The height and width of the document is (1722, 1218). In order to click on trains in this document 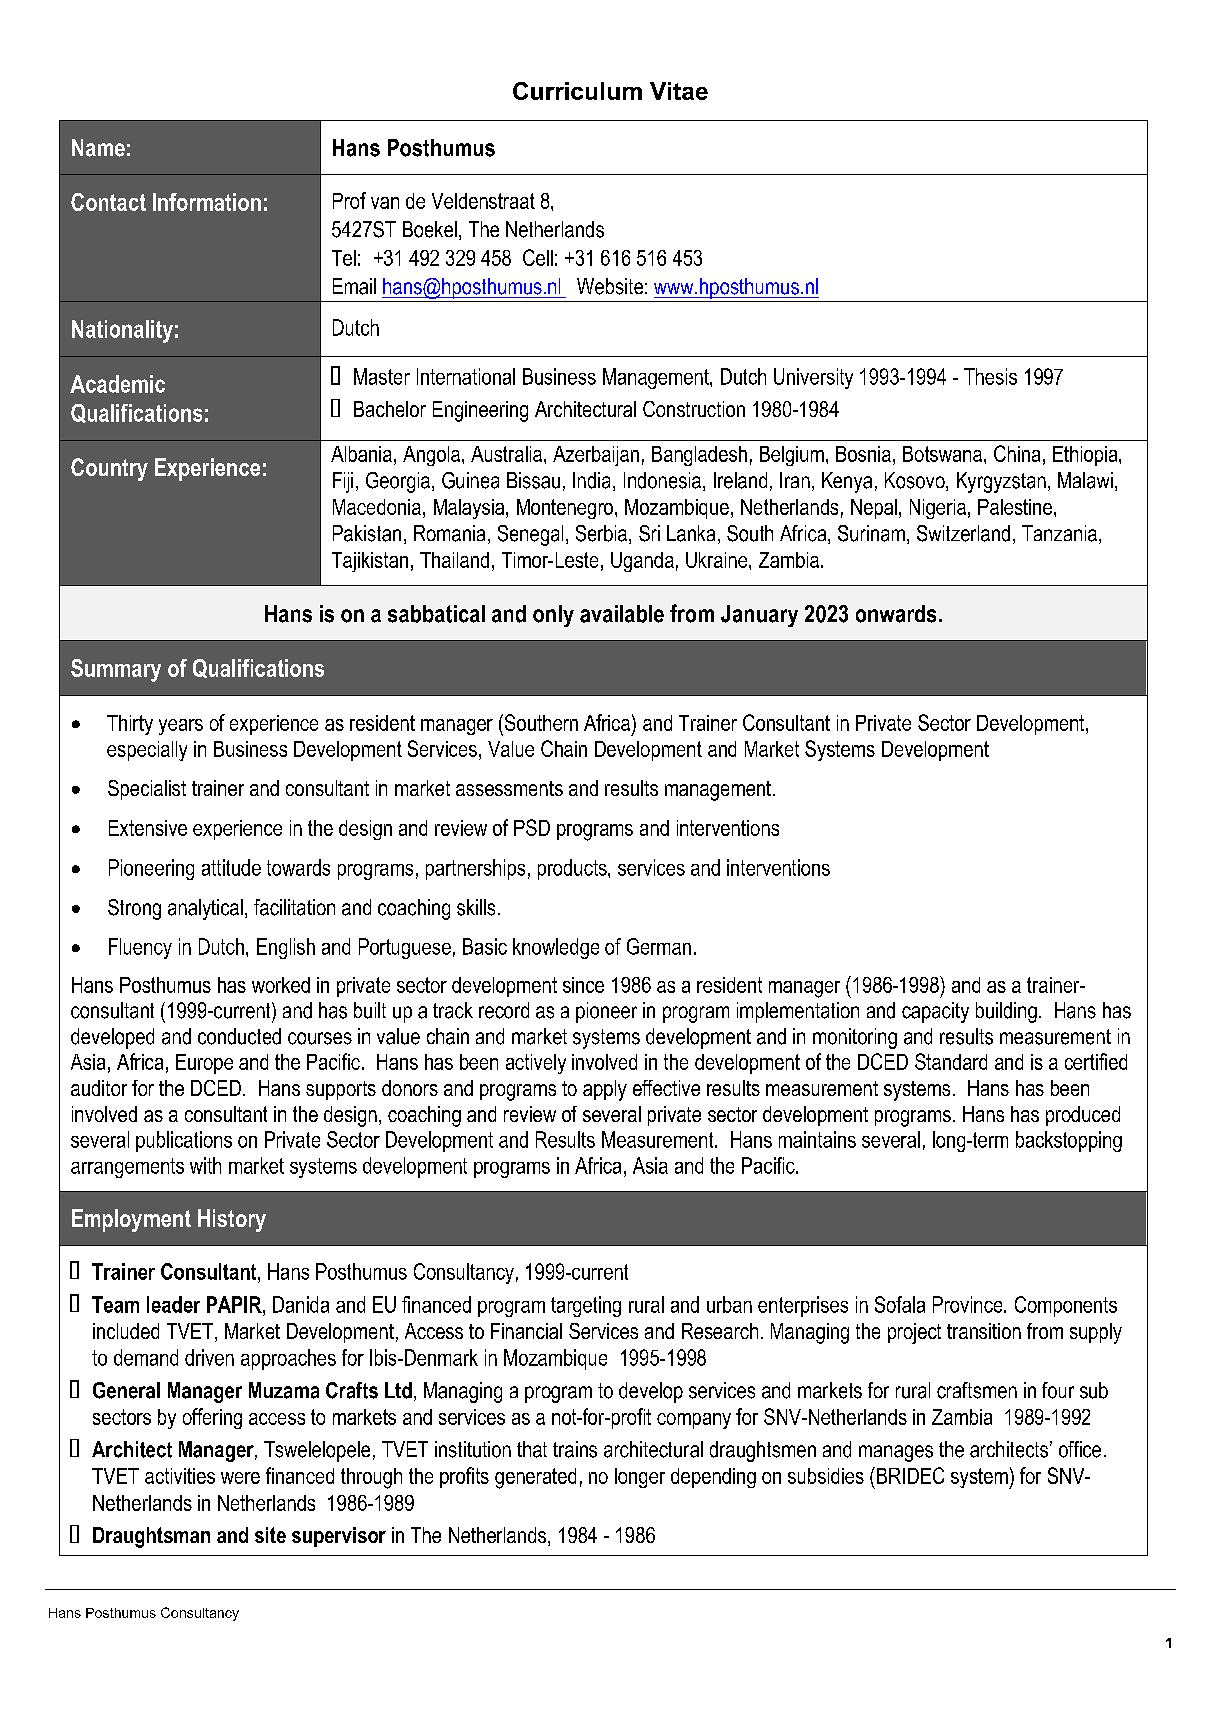, I will do `click(575, 1449)`.
